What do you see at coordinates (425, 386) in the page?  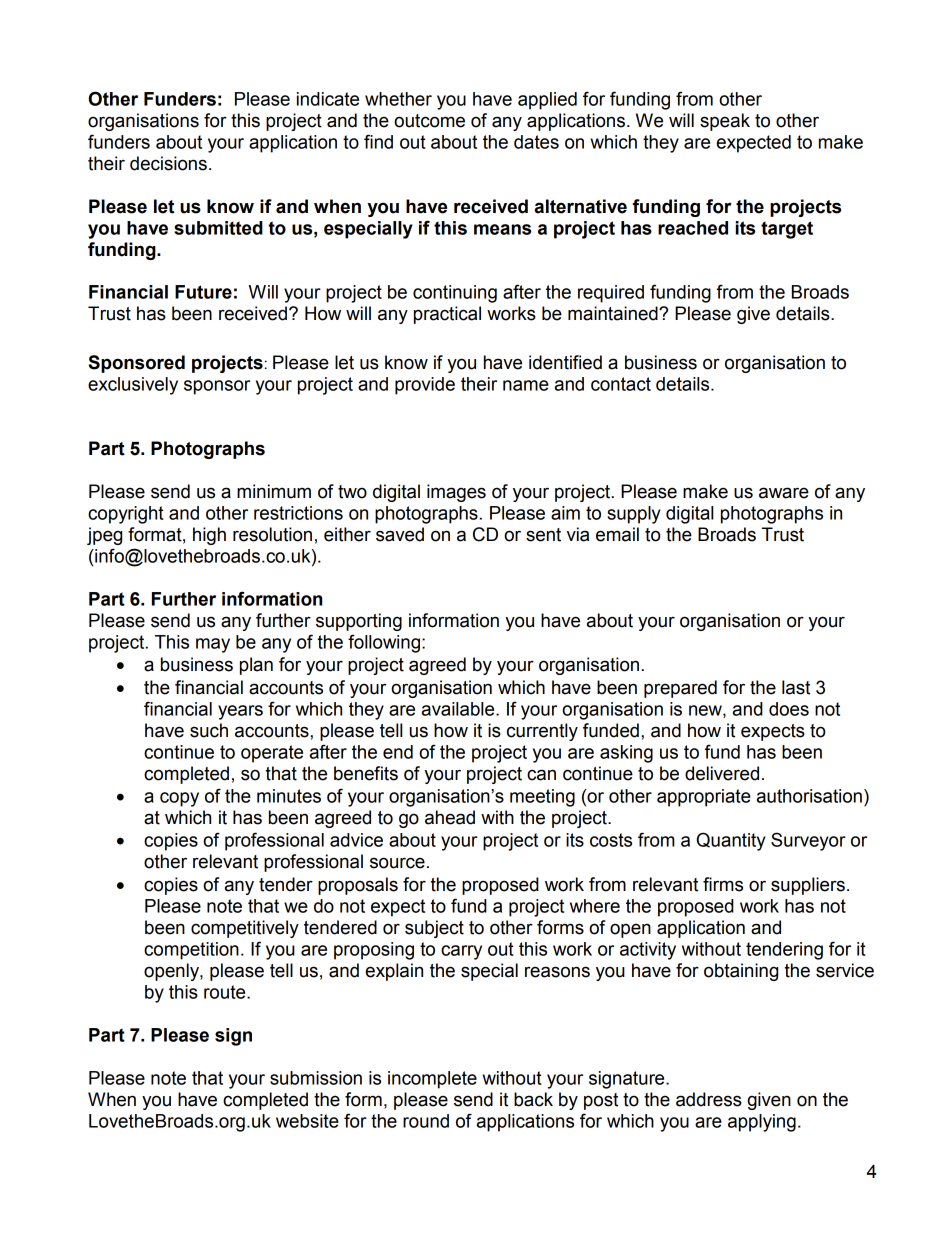 I see `provide` at bounding box center [425, 386].
